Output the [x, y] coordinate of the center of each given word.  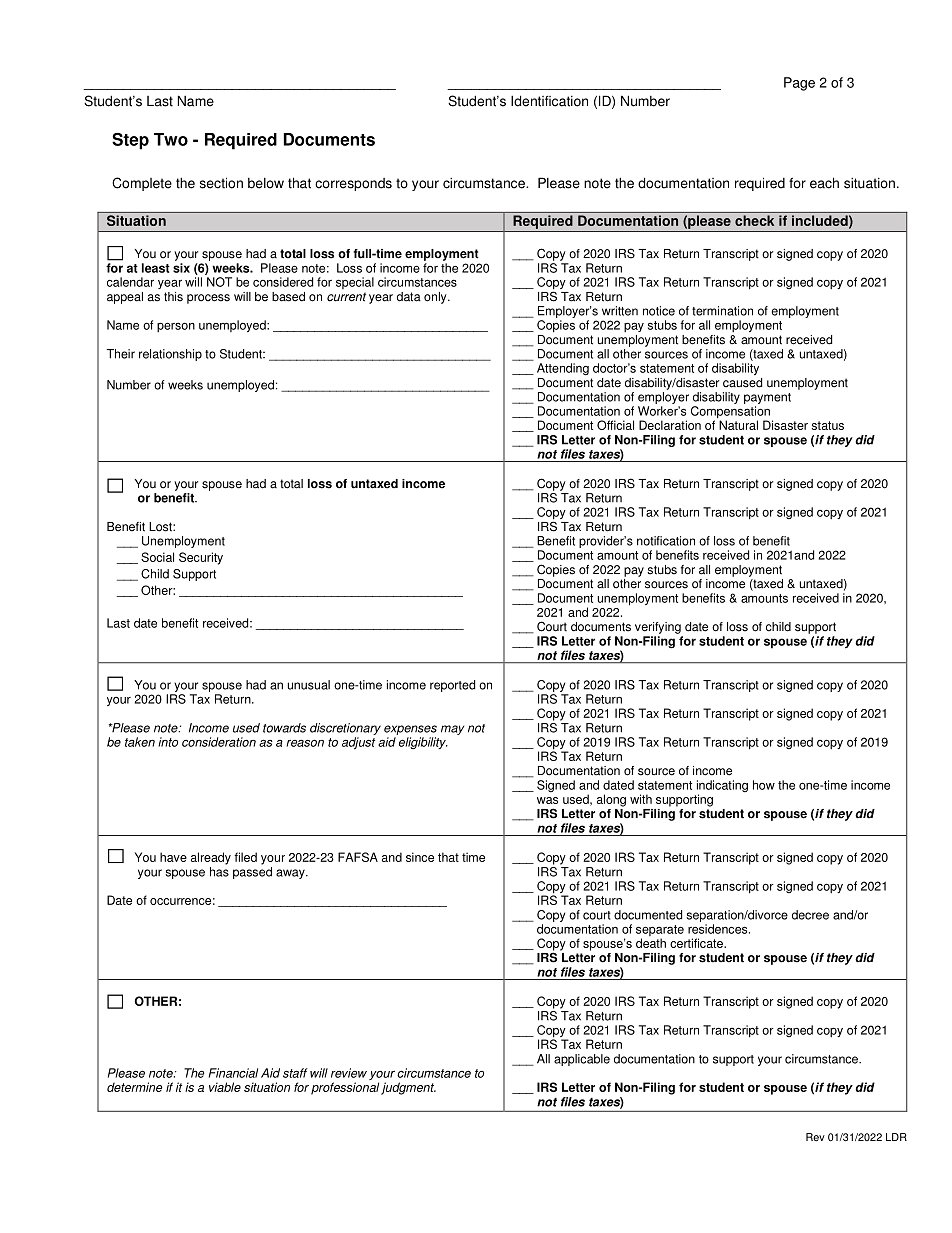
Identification [549, 101]
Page [799, 84]
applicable [582, 1060]
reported [452, 686]
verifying [658, 628]
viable [225, 1087]
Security [201, 558]
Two [171, 139]
